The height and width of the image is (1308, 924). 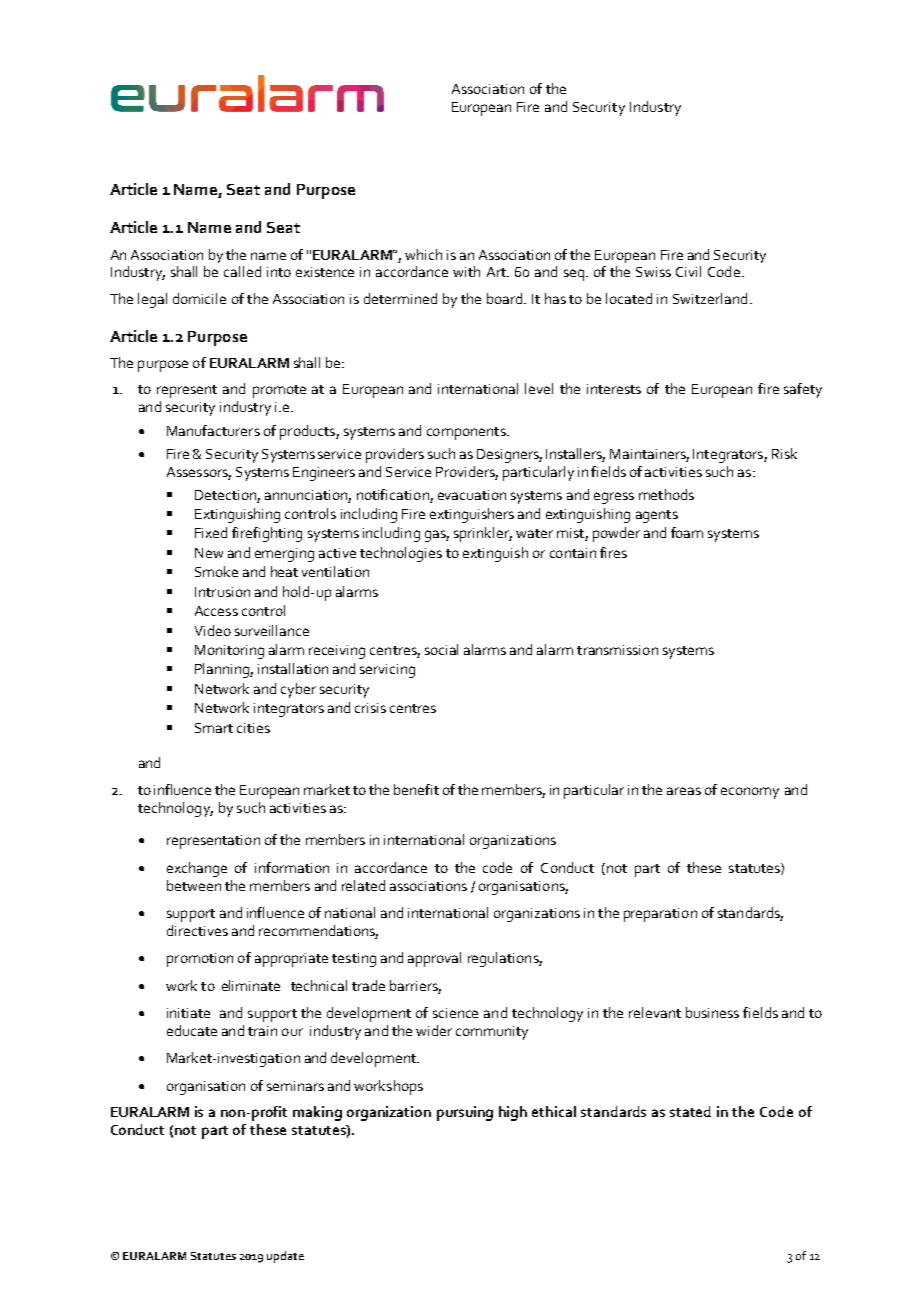 I want to click on Smart, so click(x=214, y=728).
